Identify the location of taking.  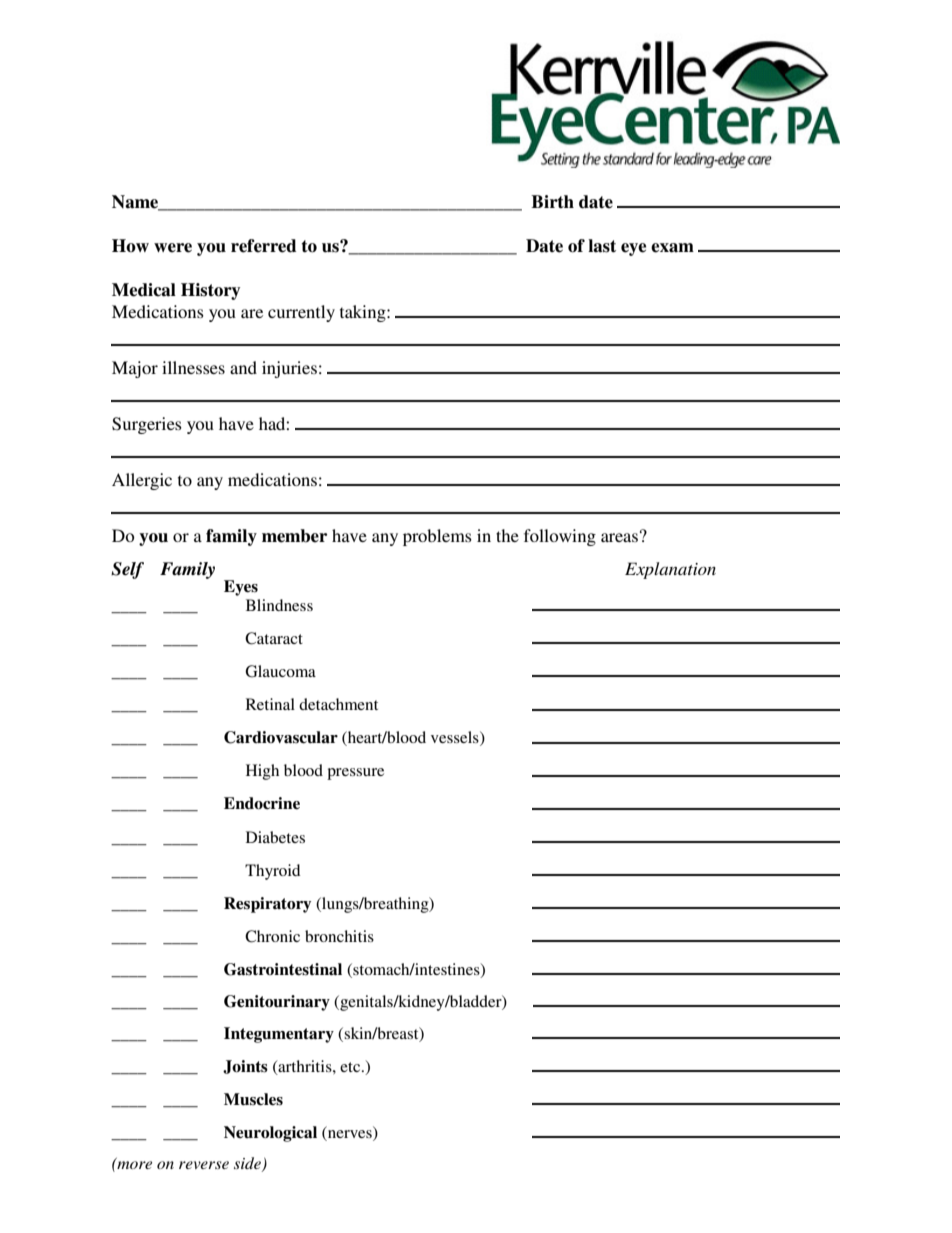
(364, 313).
